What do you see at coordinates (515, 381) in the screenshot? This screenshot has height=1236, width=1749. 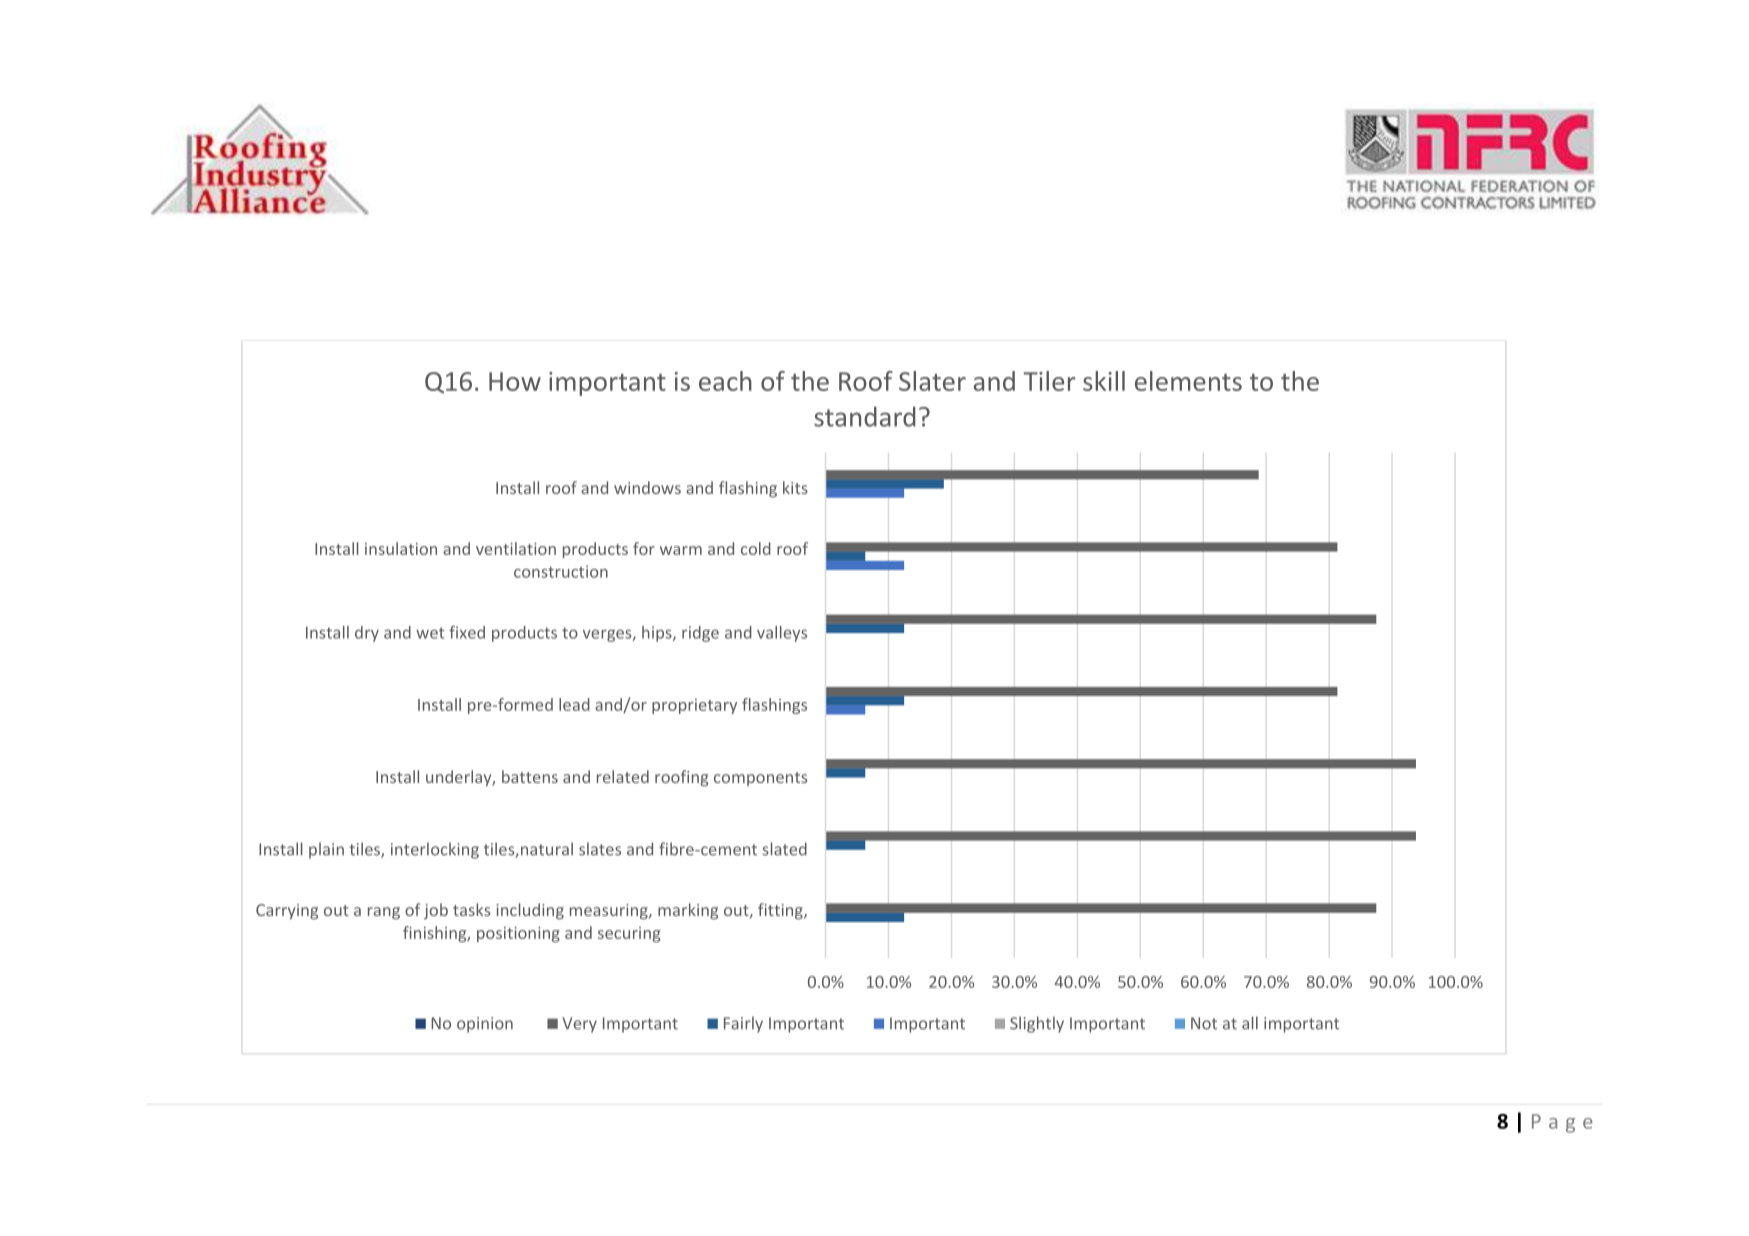 I see `How` at bounding box center [515, 381].
